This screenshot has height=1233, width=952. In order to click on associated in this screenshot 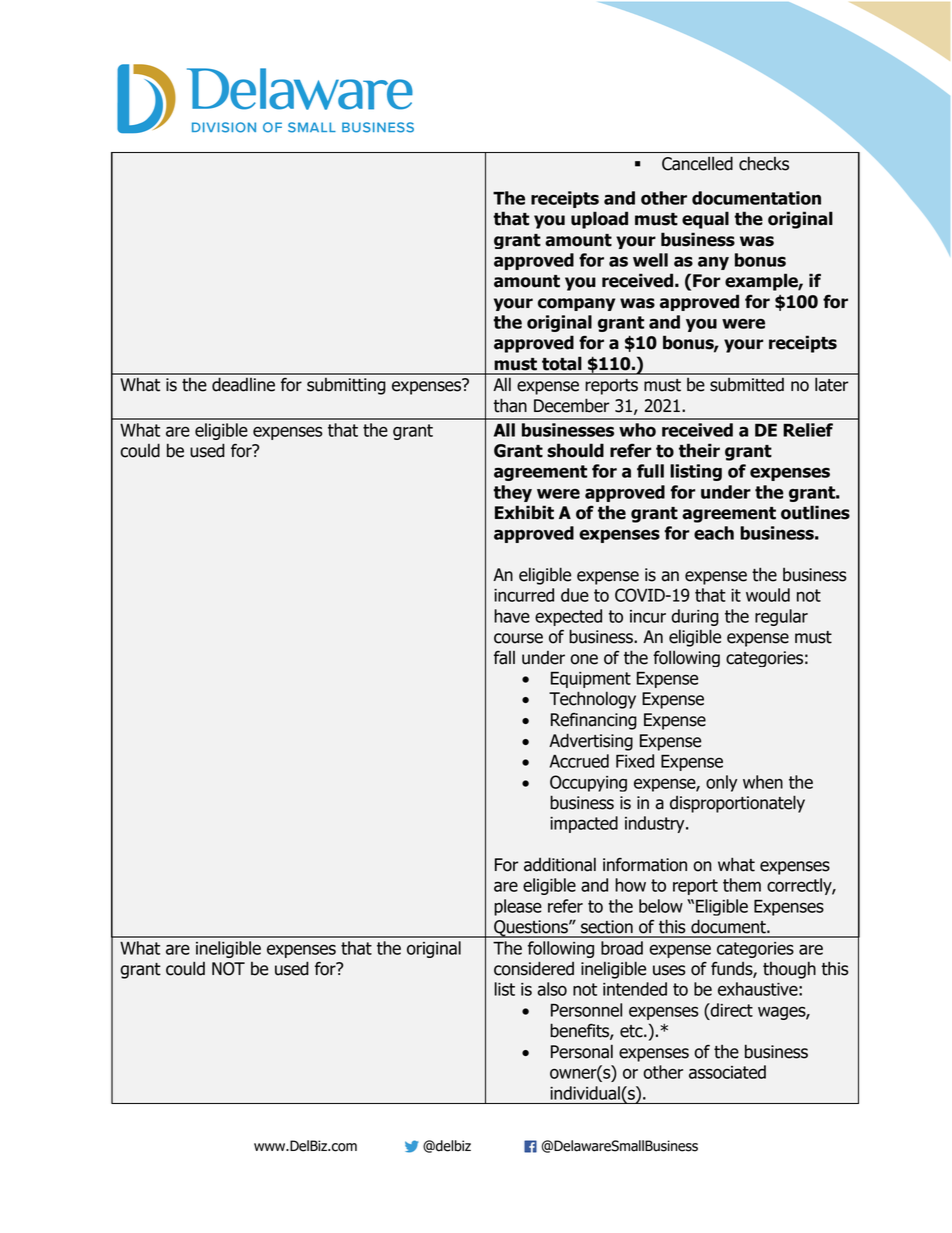, I will do `click(727, 1072)`.
